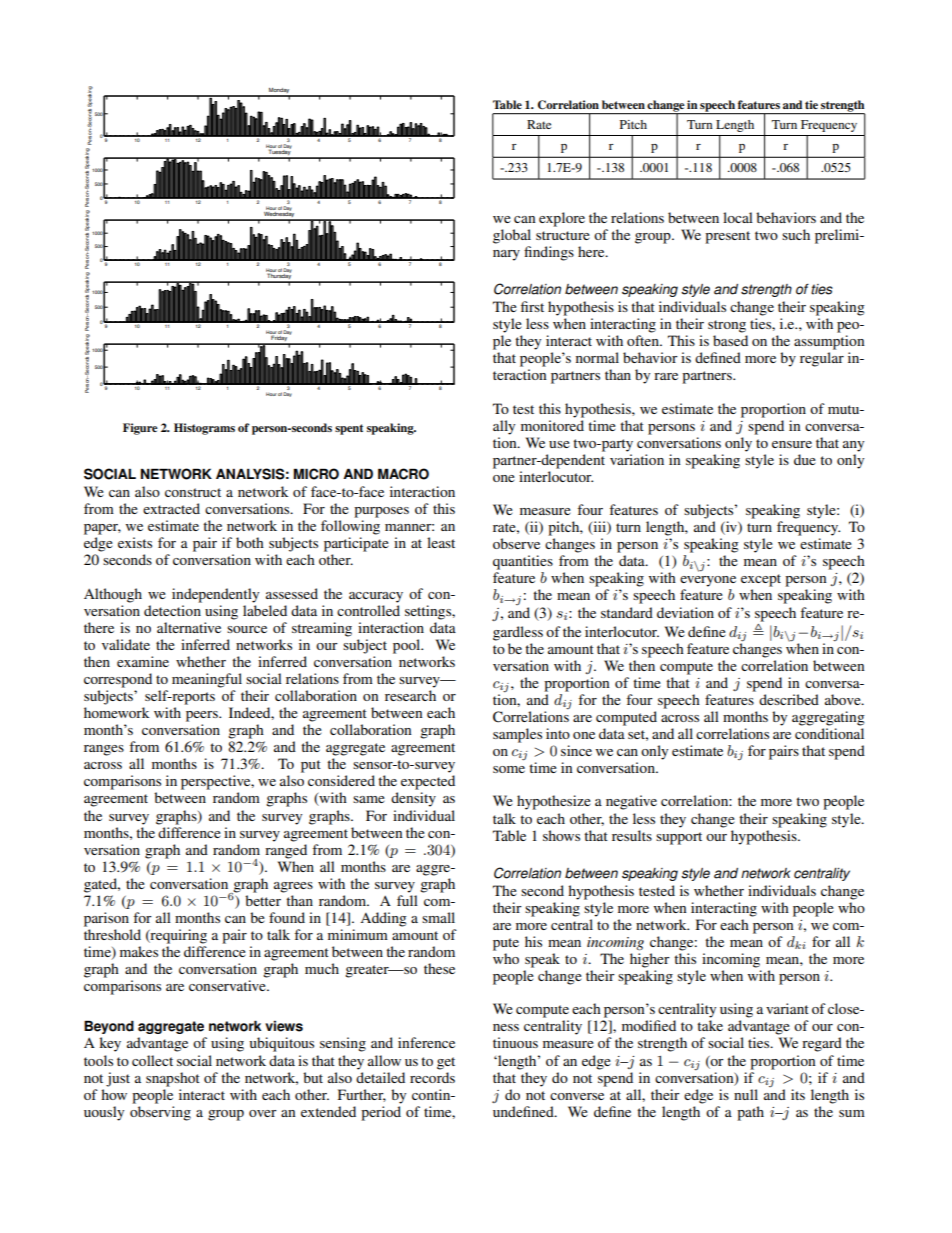 This screenshot has height=1233, width=952. I want to click on global, so click(512, 236).
